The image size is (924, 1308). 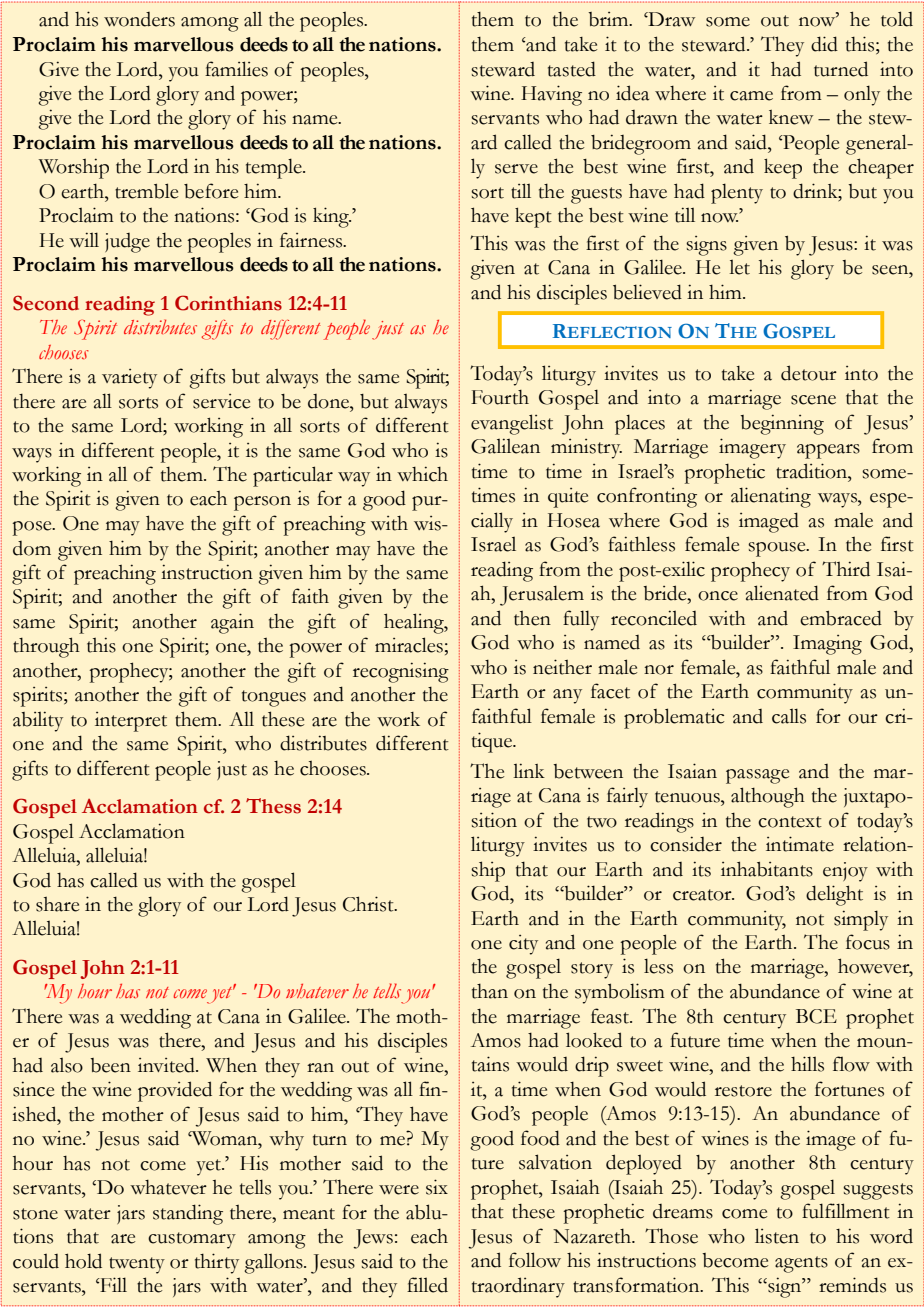 What do you see at coordinates (800, 844) in the page?
I see `intimate` at bounding box center [800, 844].
